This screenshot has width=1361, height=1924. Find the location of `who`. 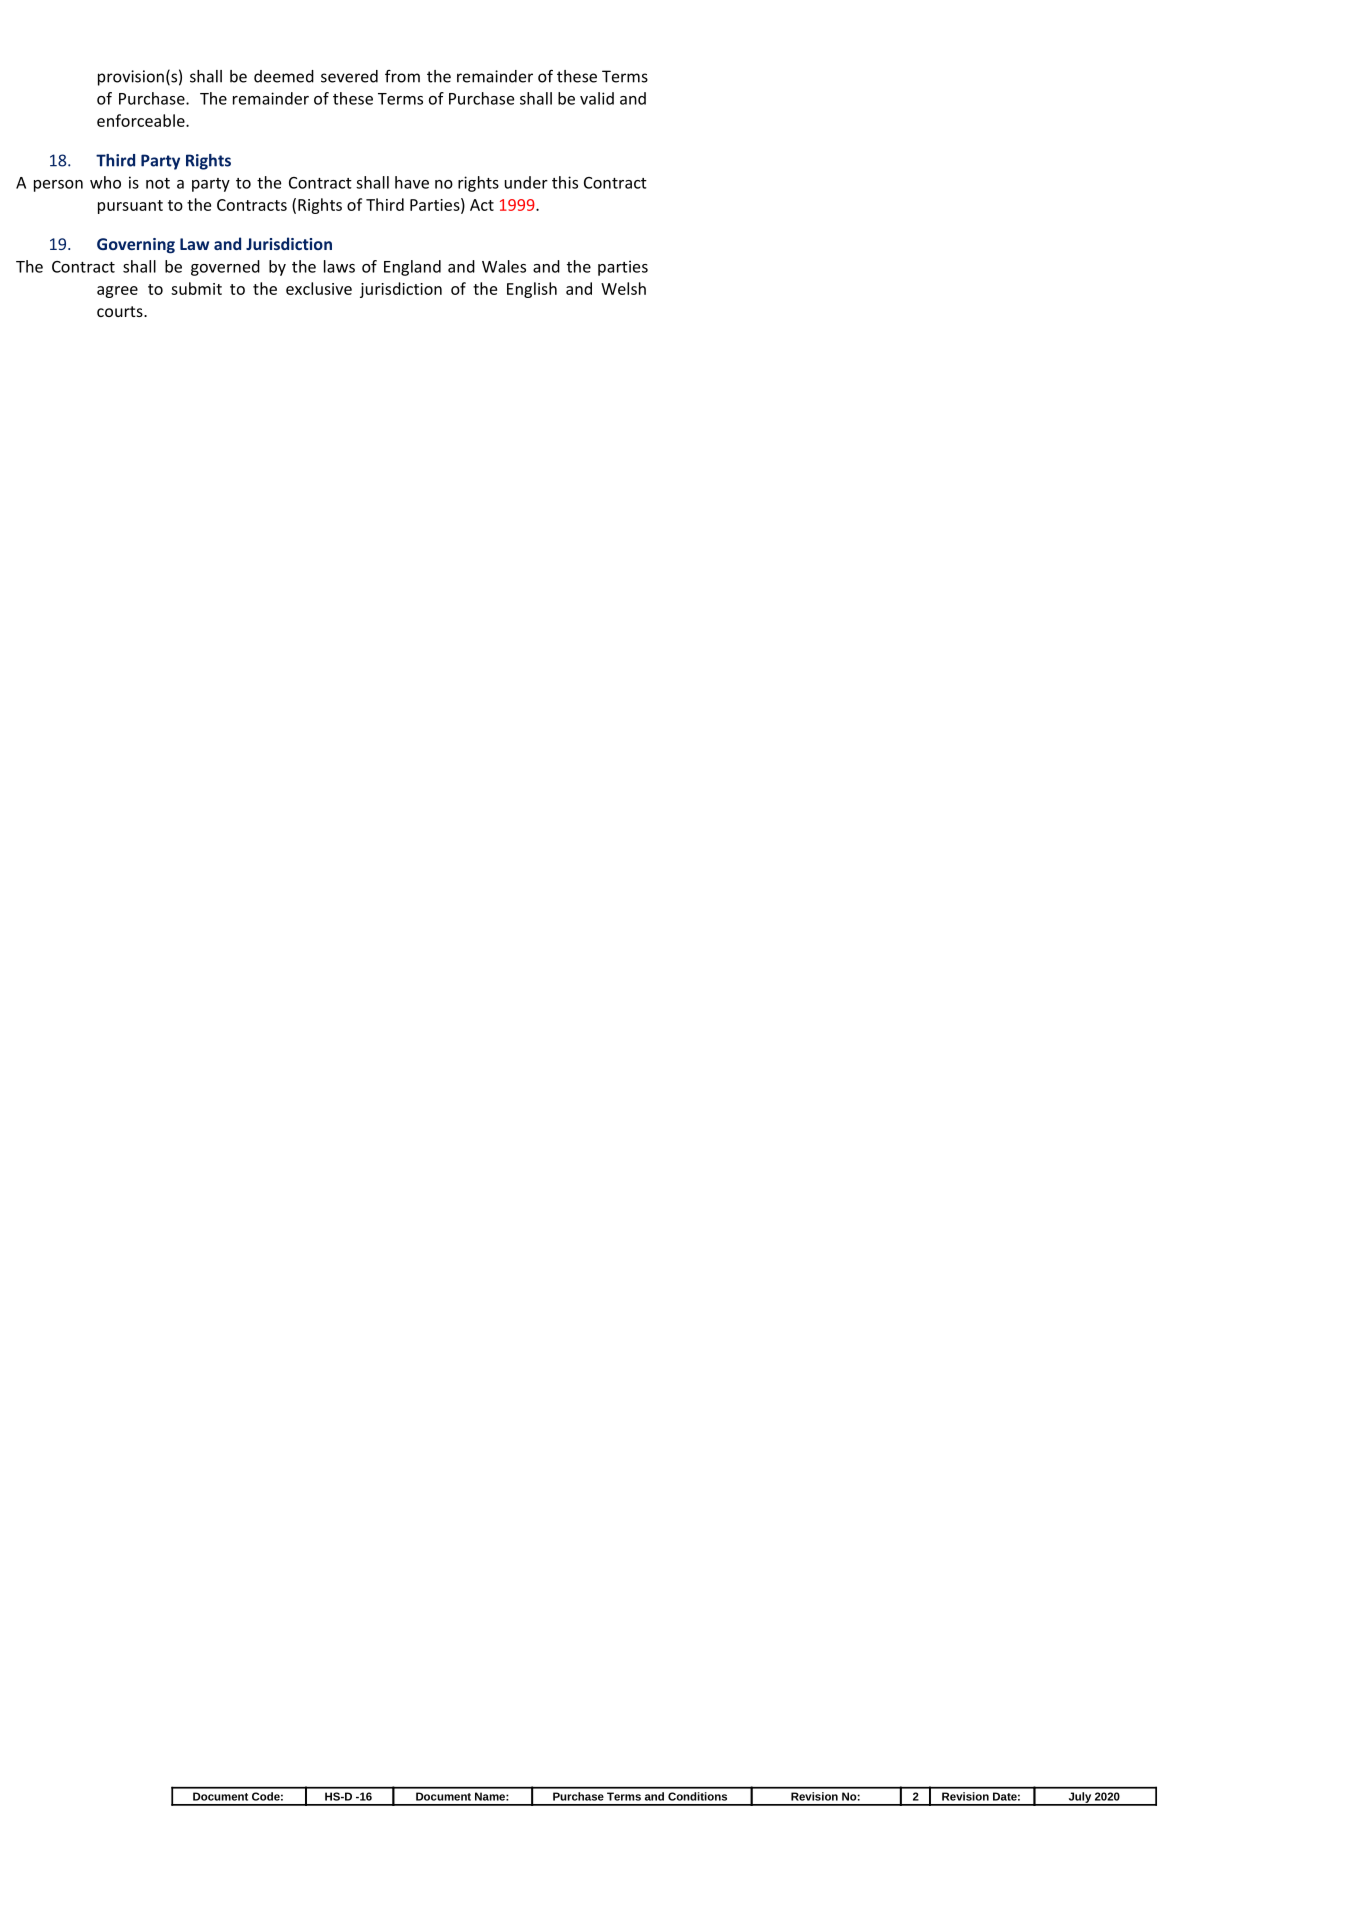

who is located at coordinates (105, 182).
